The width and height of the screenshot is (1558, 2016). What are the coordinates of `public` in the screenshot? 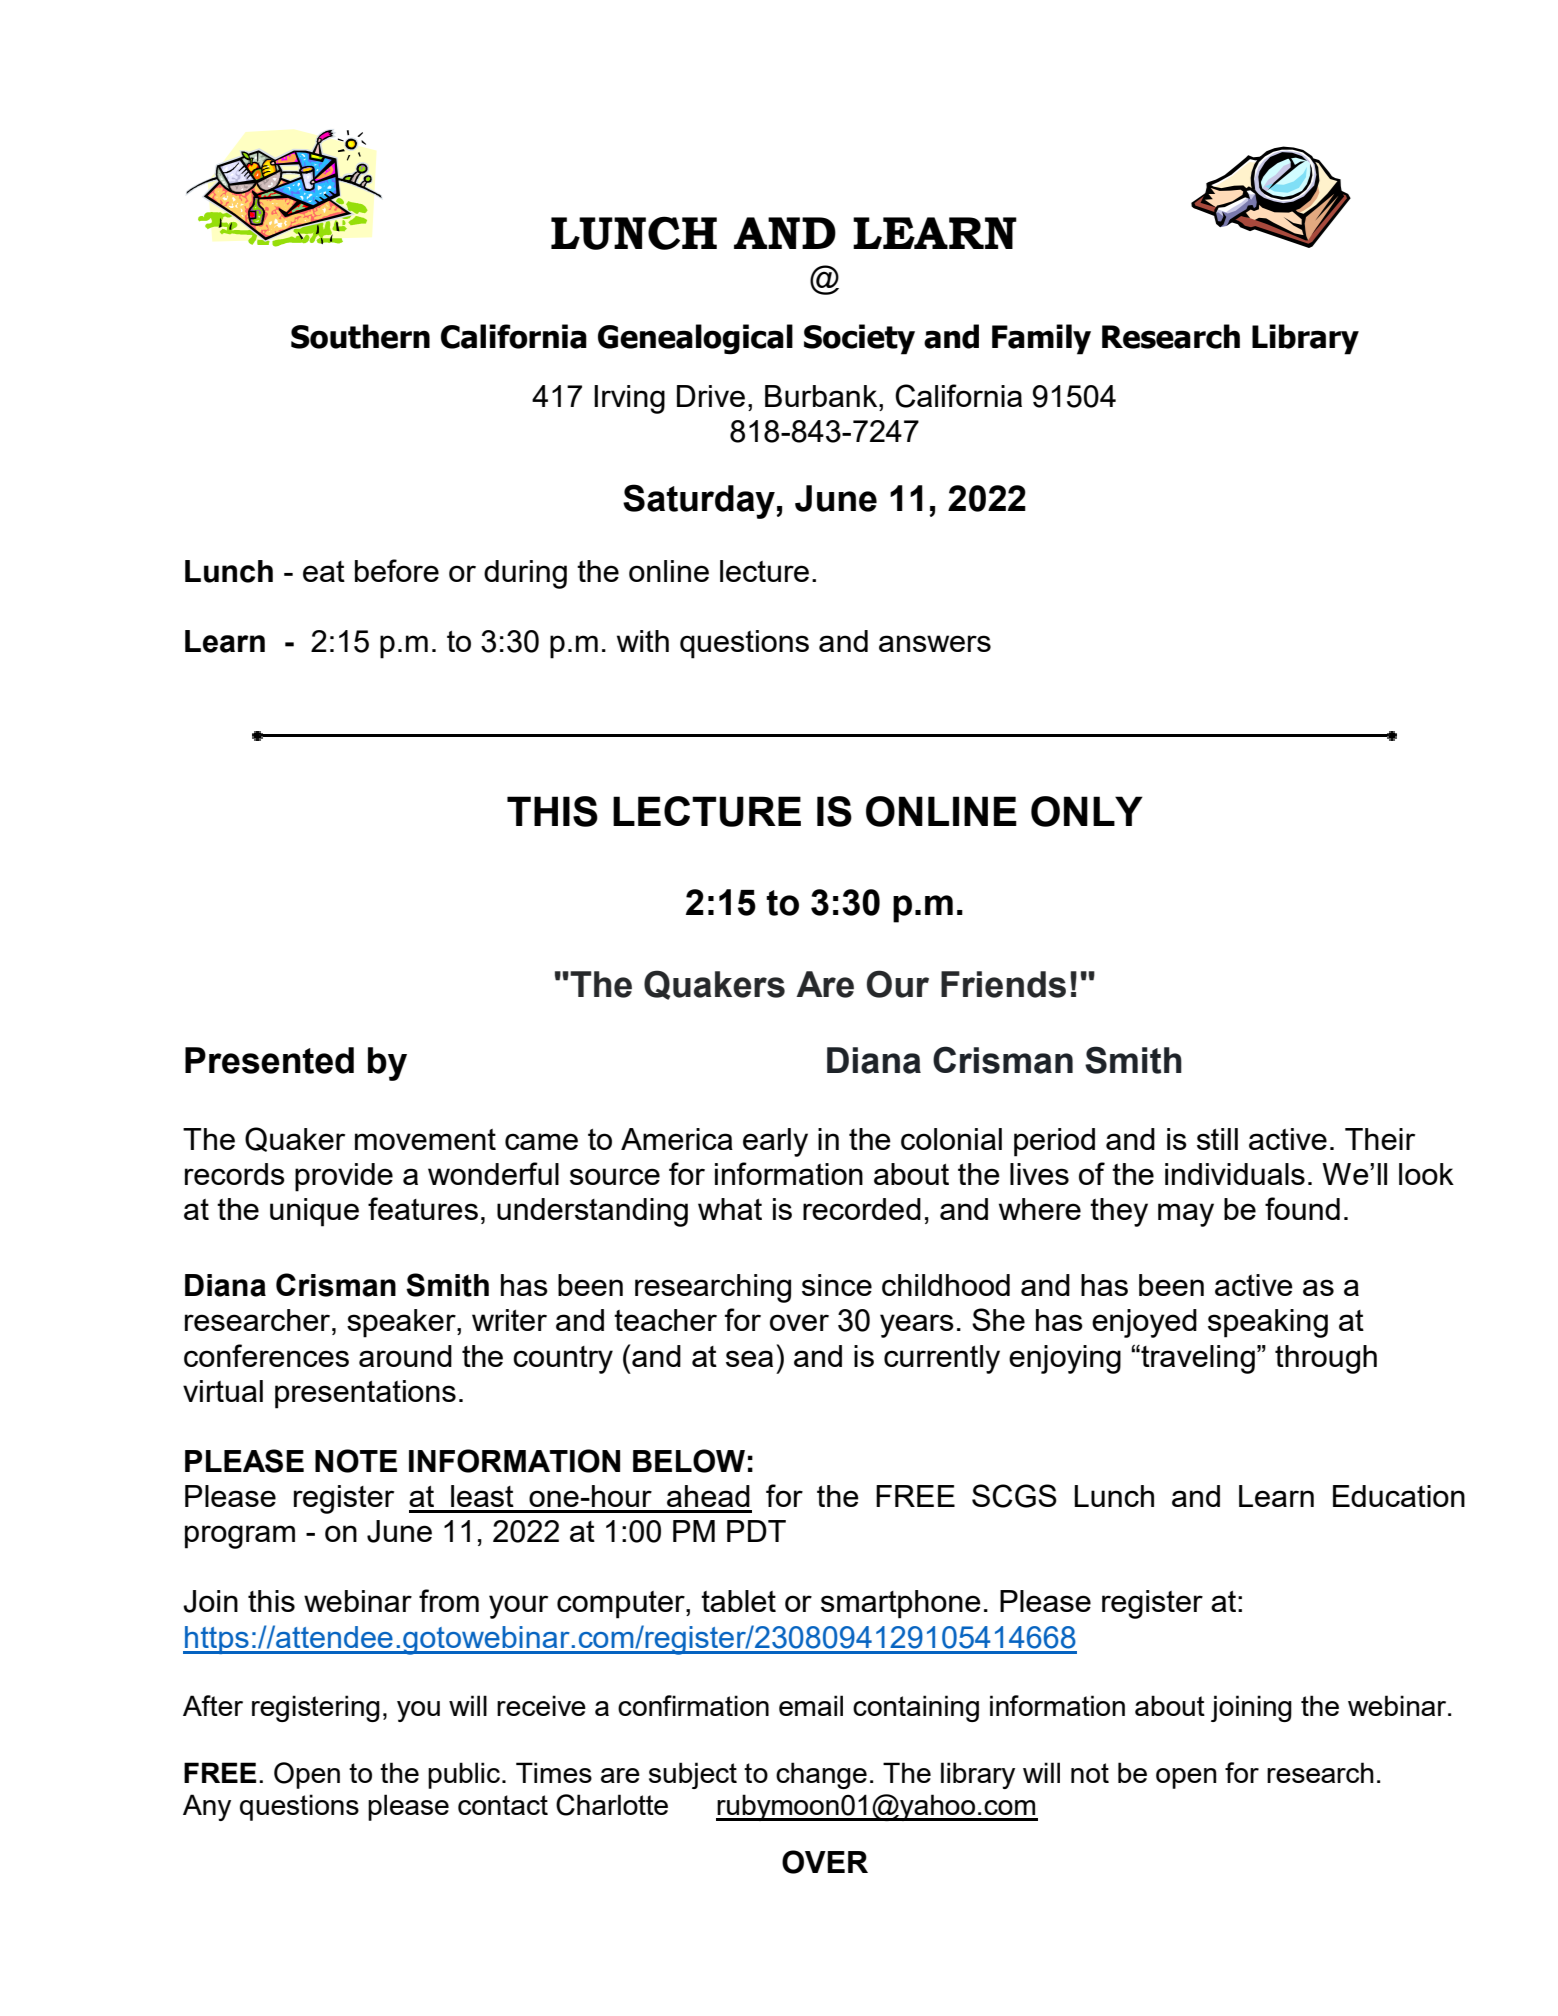 It's located at (464, 1775).
